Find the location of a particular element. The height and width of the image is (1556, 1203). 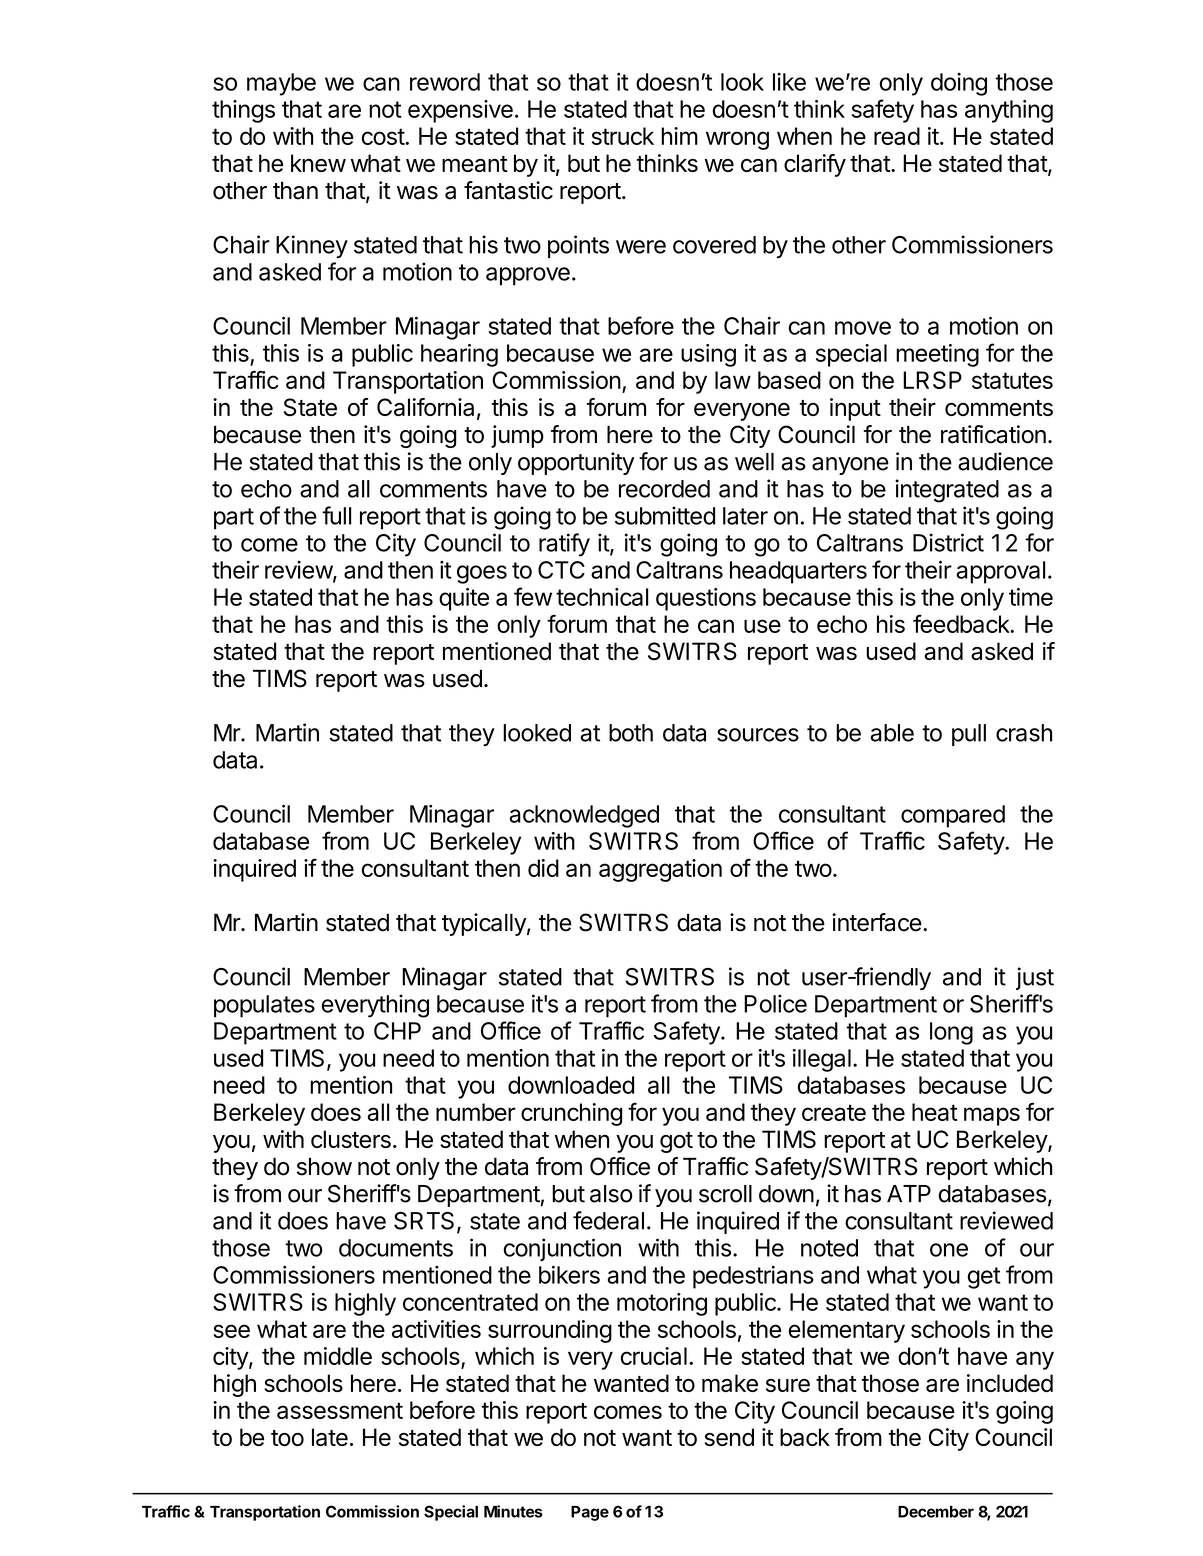

acknowledged is located at coordinates (584, 816).
